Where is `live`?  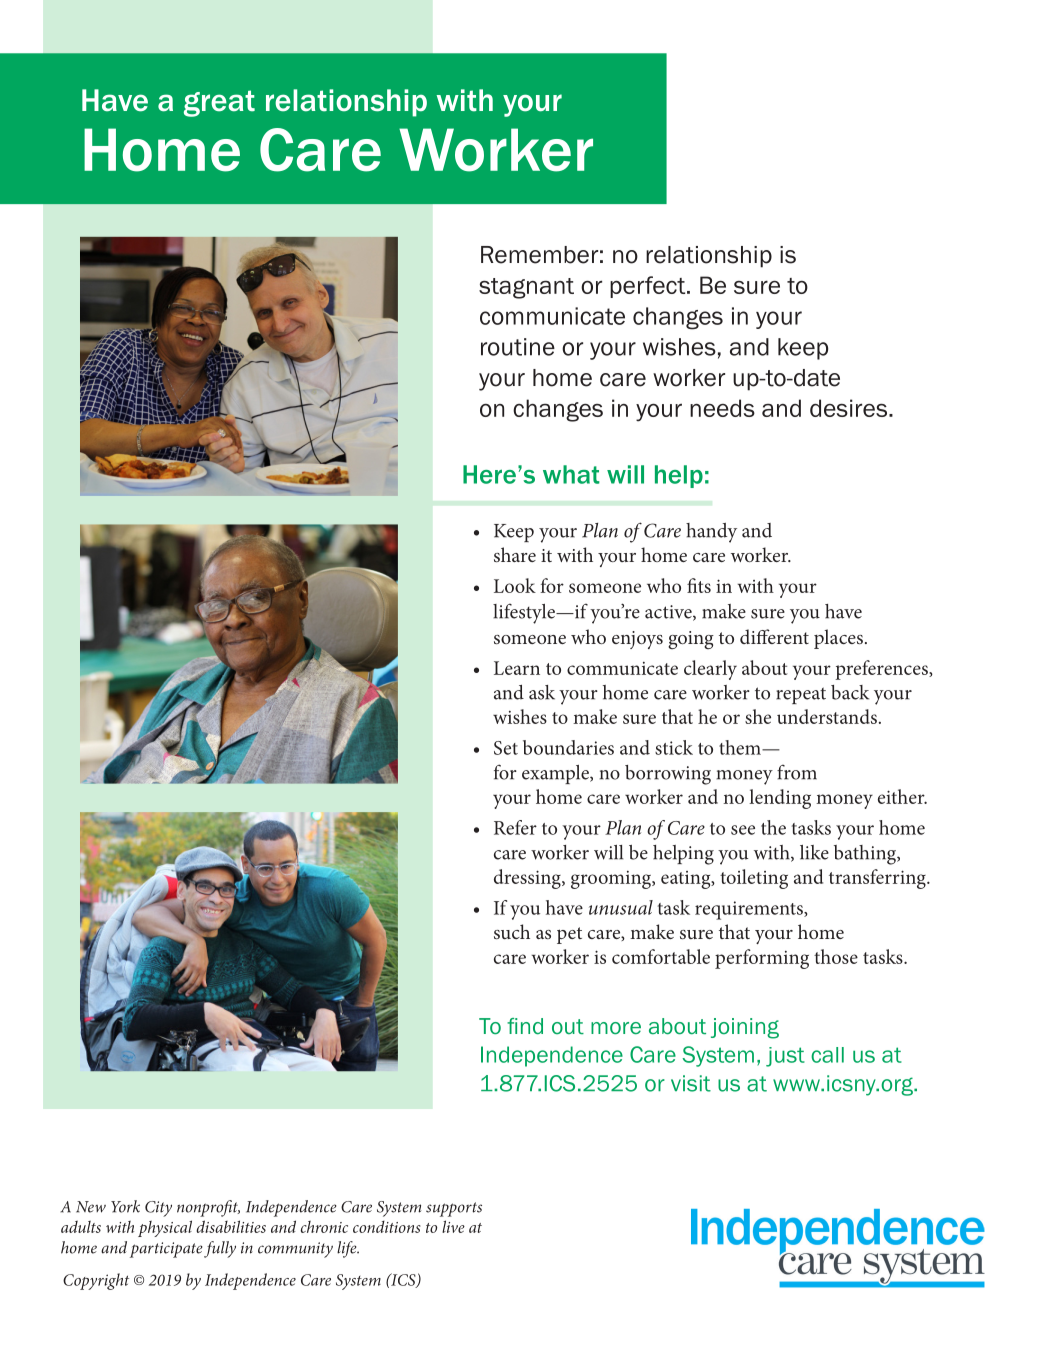 live is located at coordinates (453, 1226).
